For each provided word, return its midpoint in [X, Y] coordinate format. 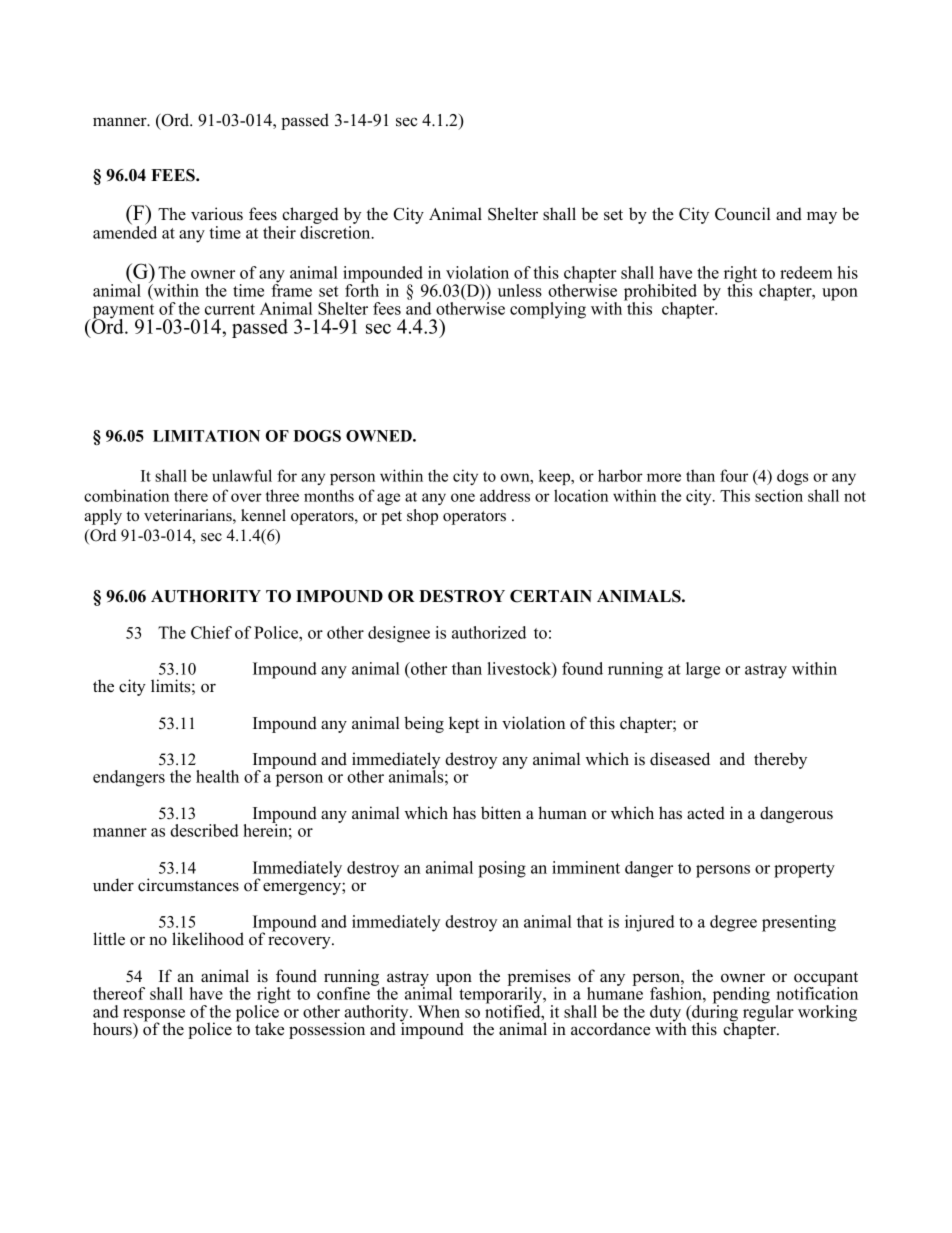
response [154, 1016]
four [734, 475]
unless [520, 290]
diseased [680, 759]
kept [464, 724]
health [217, 776]
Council [743, 214]
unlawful [242, 475]
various [217, 214]
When [439, 1011]
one [463, 497]
